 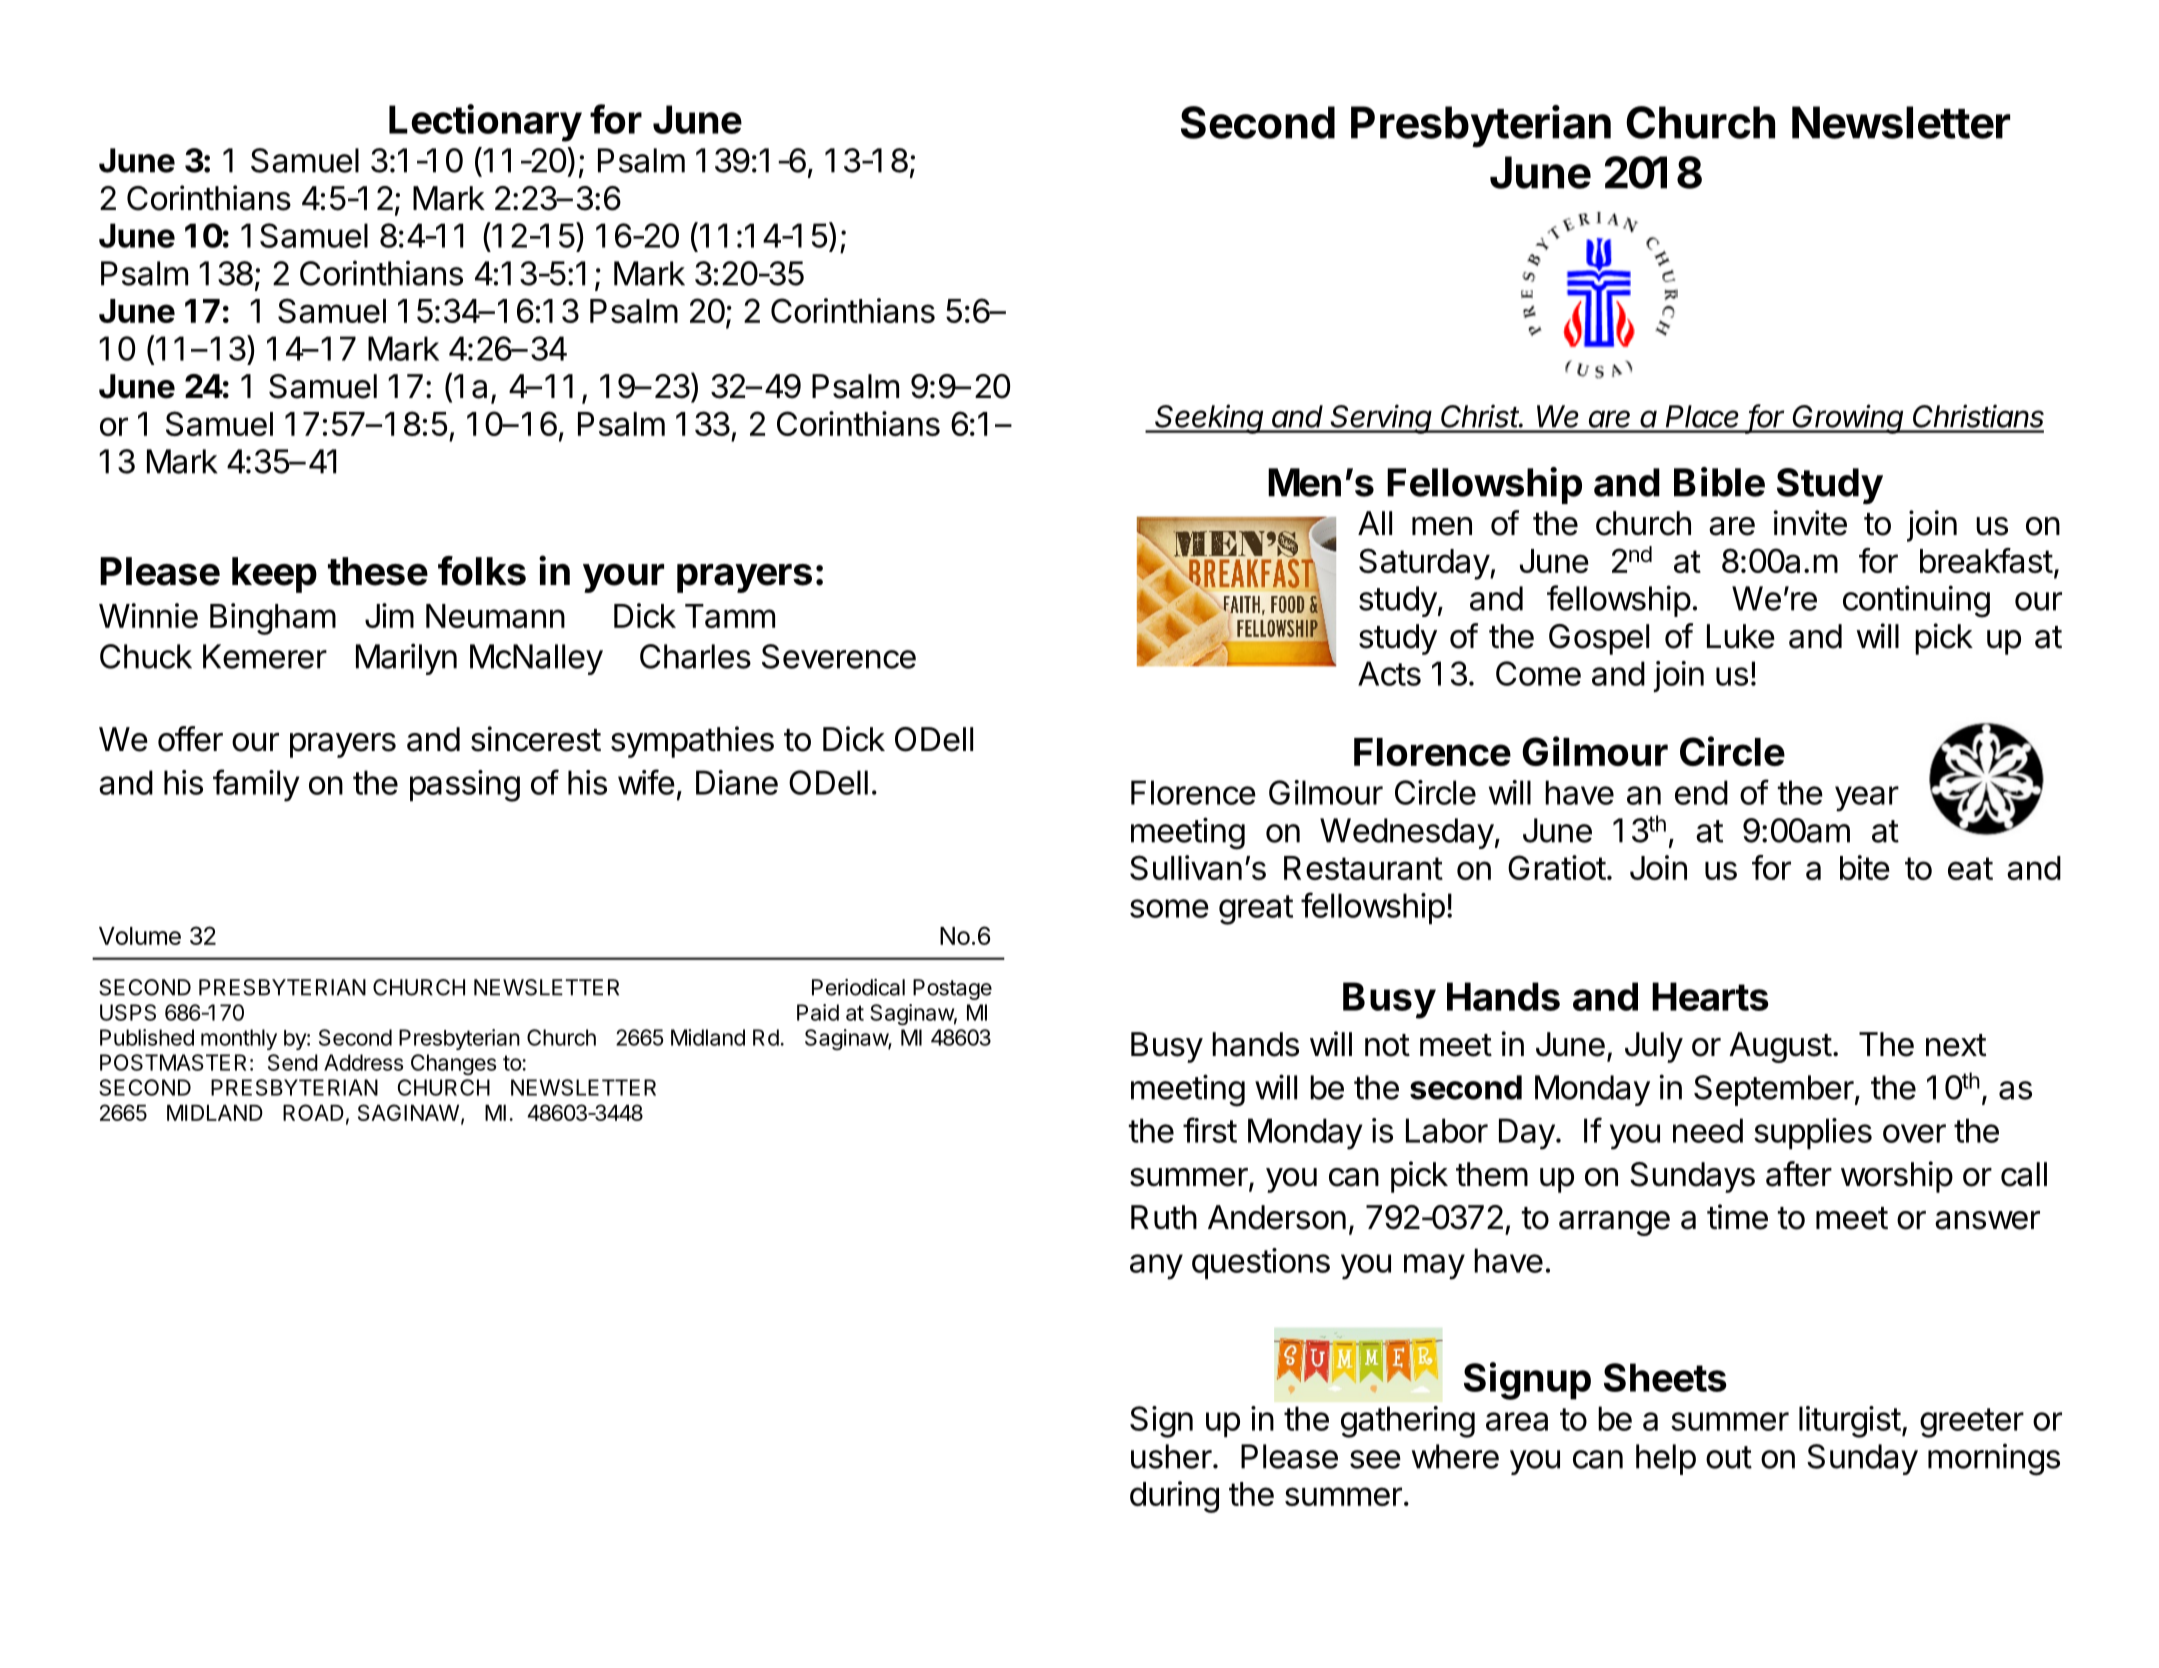 What do you see at coordinates (256, 785) in the screenshot?
I see `family` at bounding box center [256, 785].
